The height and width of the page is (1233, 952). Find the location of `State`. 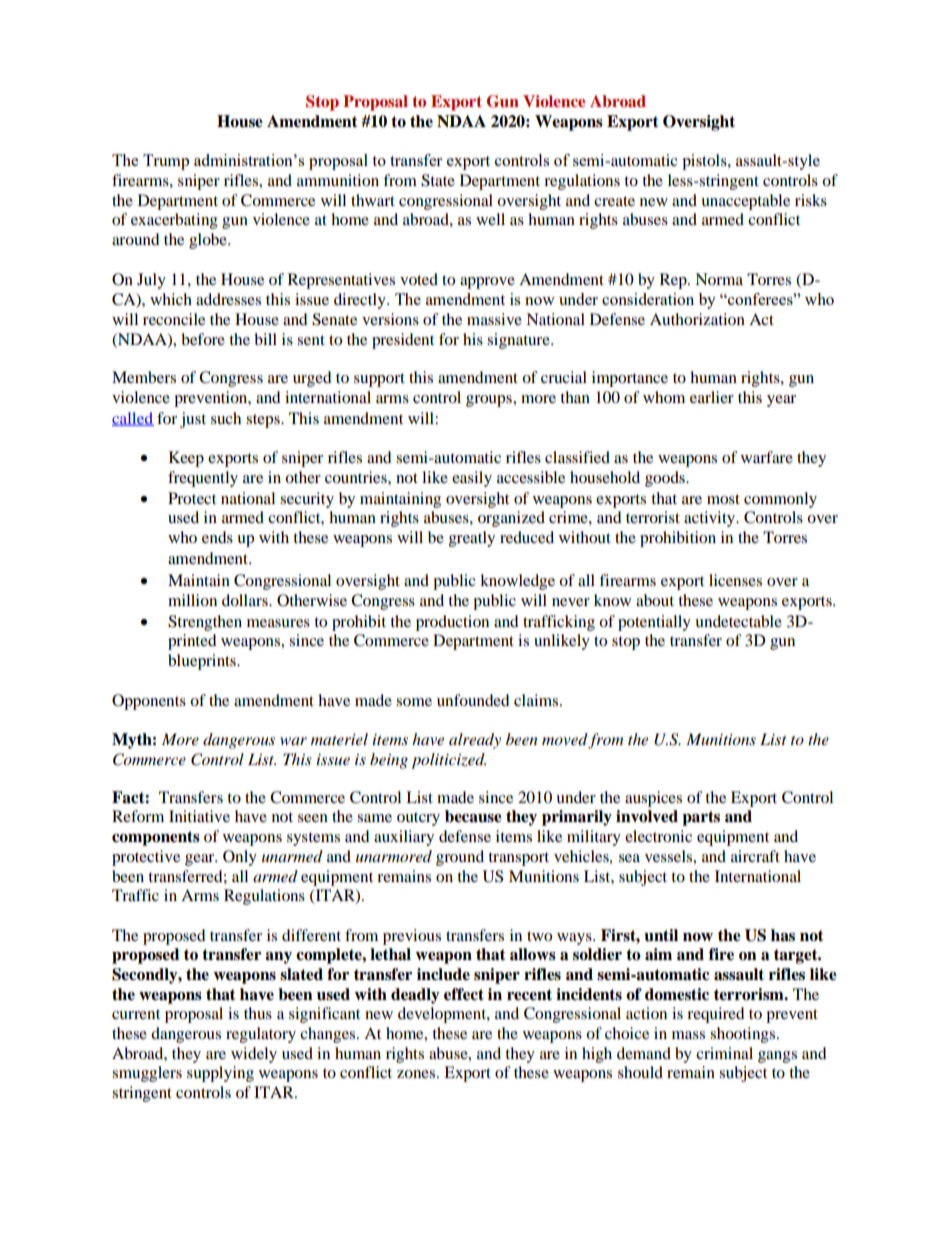

State is located at coordinates (438, 180).
